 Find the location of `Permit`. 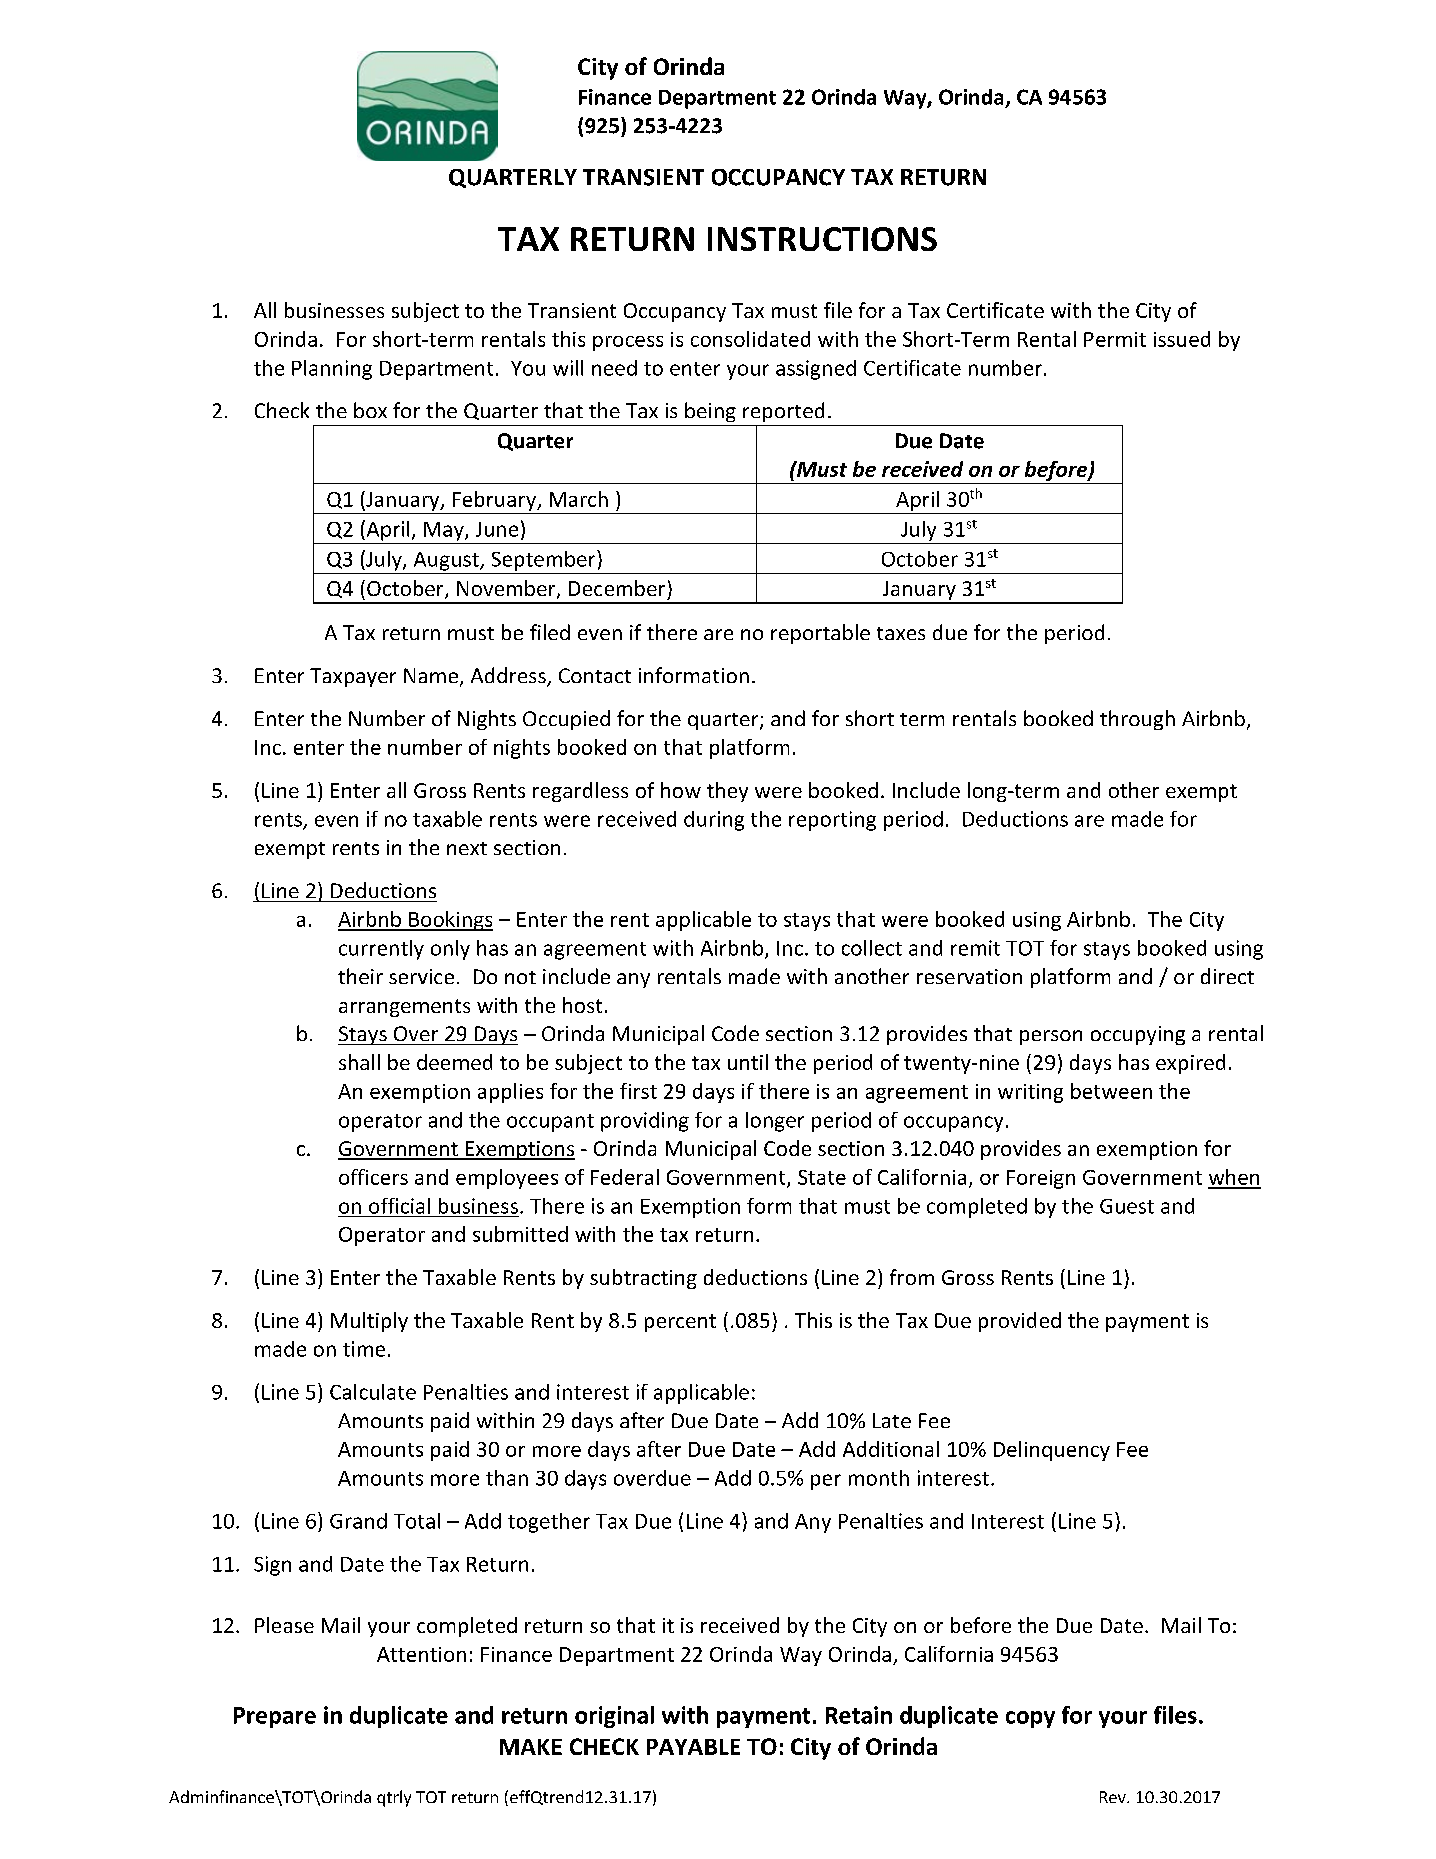

Permit is located at coordinates (1115, 339).
